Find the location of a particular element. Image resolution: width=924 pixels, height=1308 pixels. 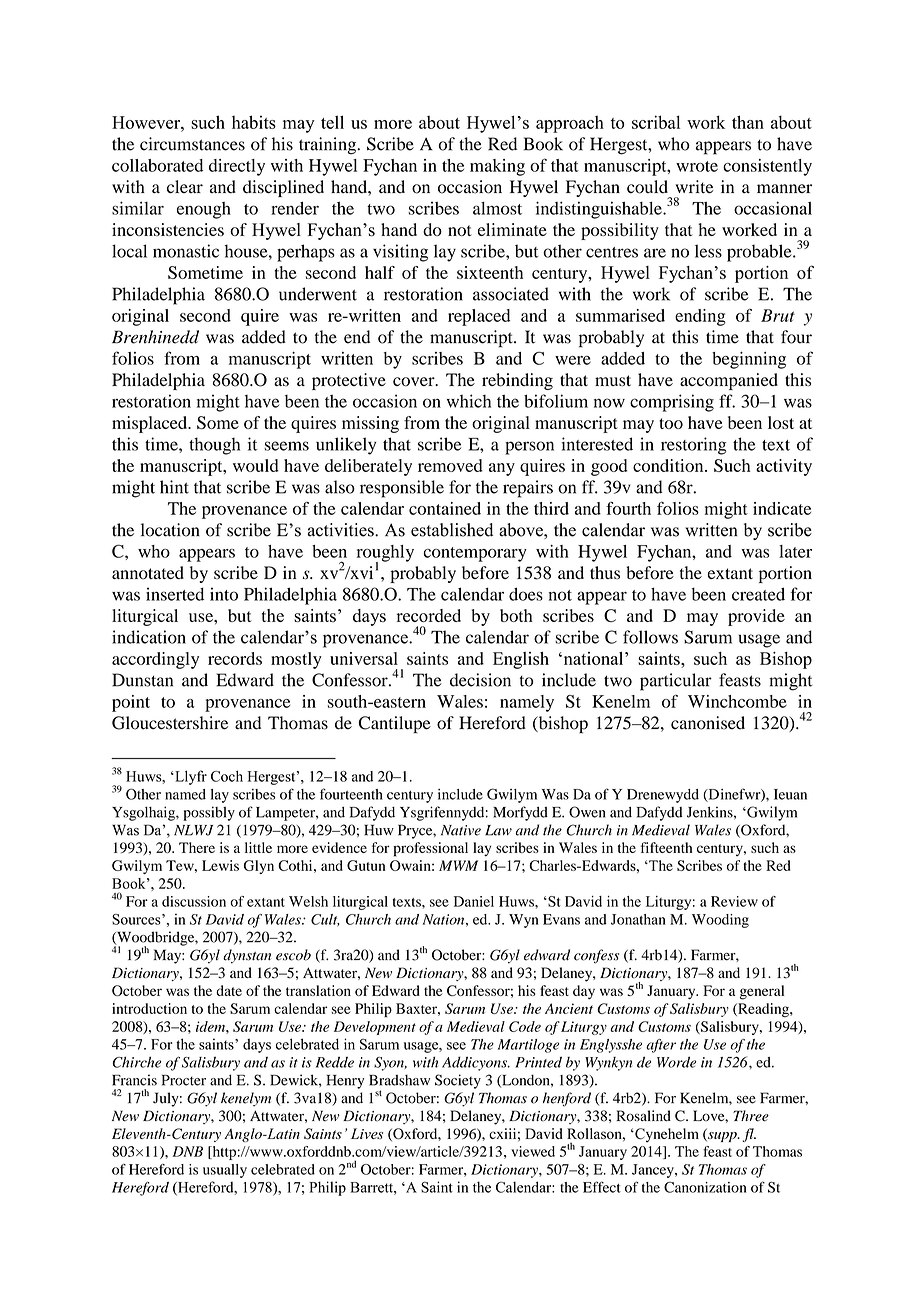

making is located at coordinates (497, 167).
